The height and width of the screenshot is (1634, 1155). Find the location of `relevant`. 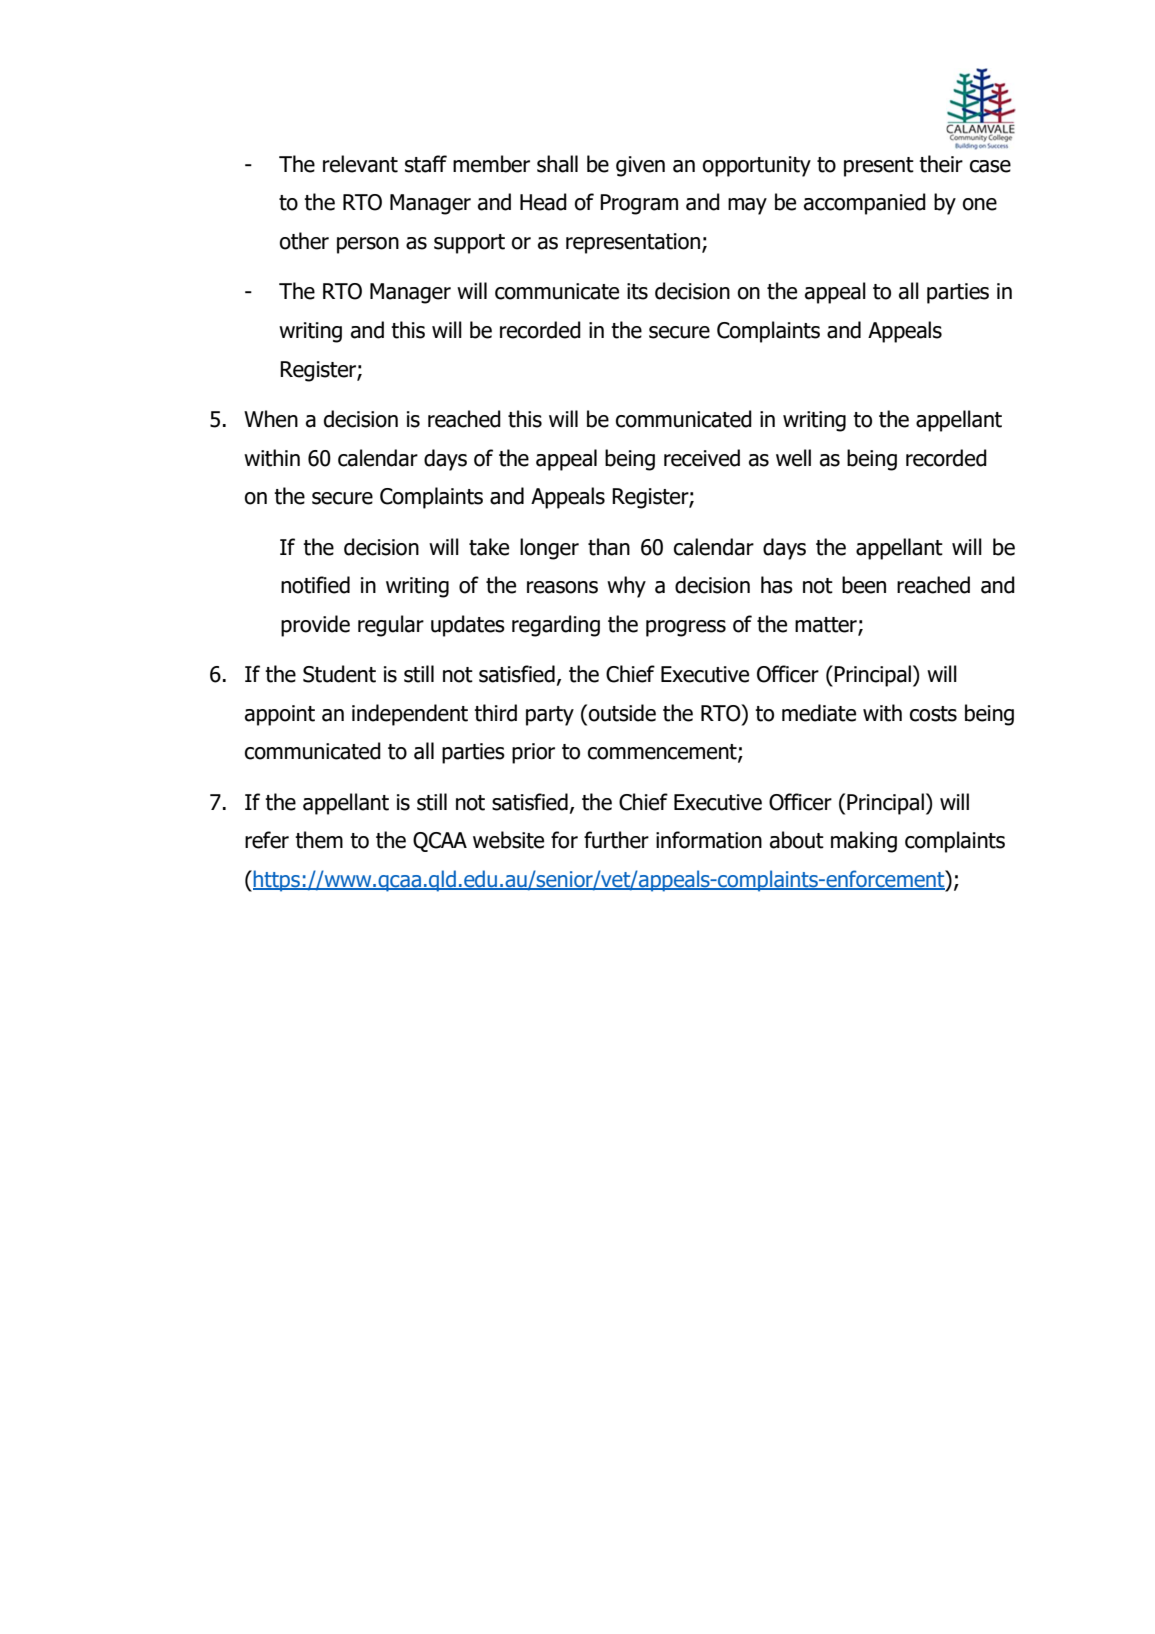

relevant is located at coordinates (360, 164).
